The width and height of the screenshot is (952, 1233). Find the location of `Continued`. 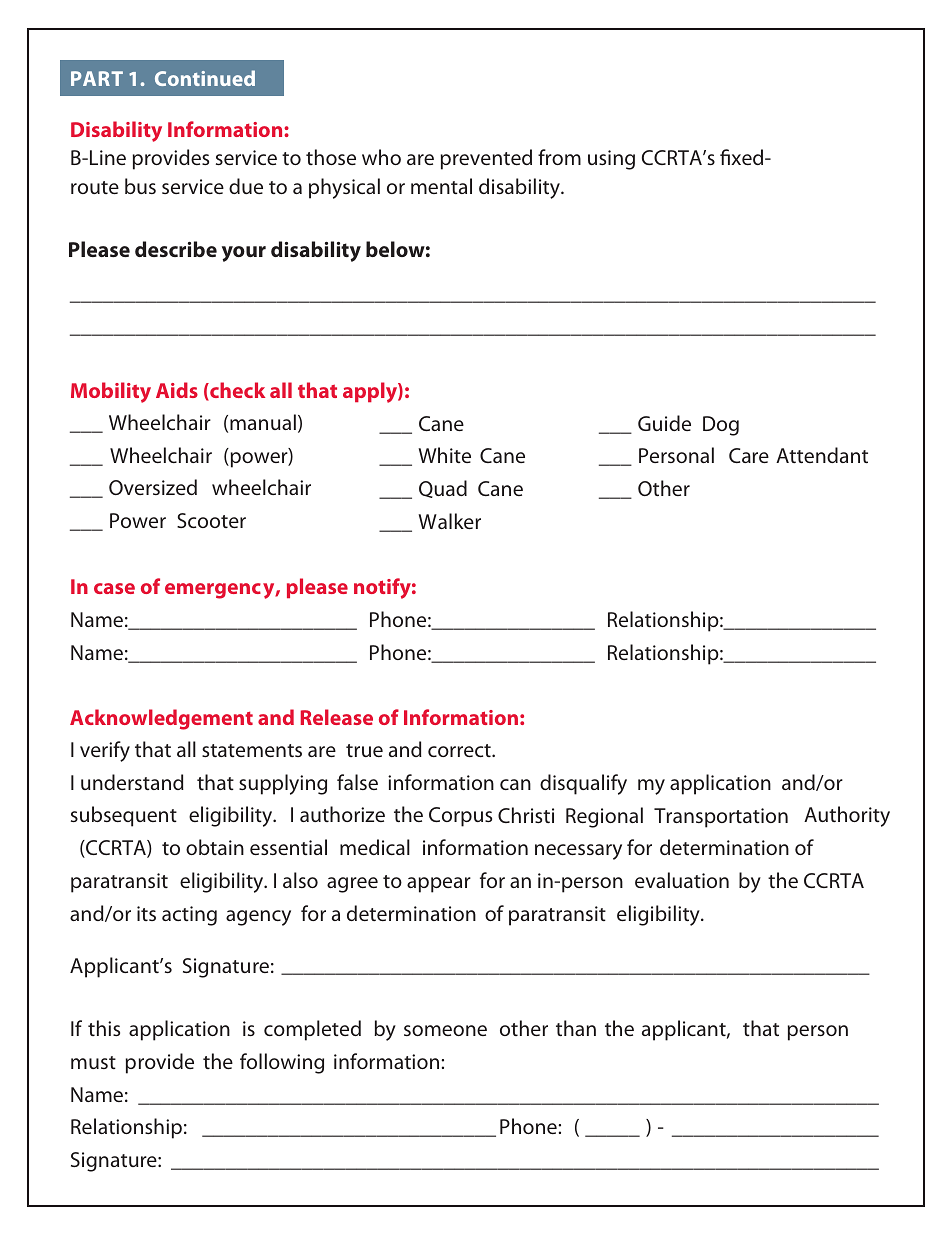

Continued is located at coordinates (205, 78).
